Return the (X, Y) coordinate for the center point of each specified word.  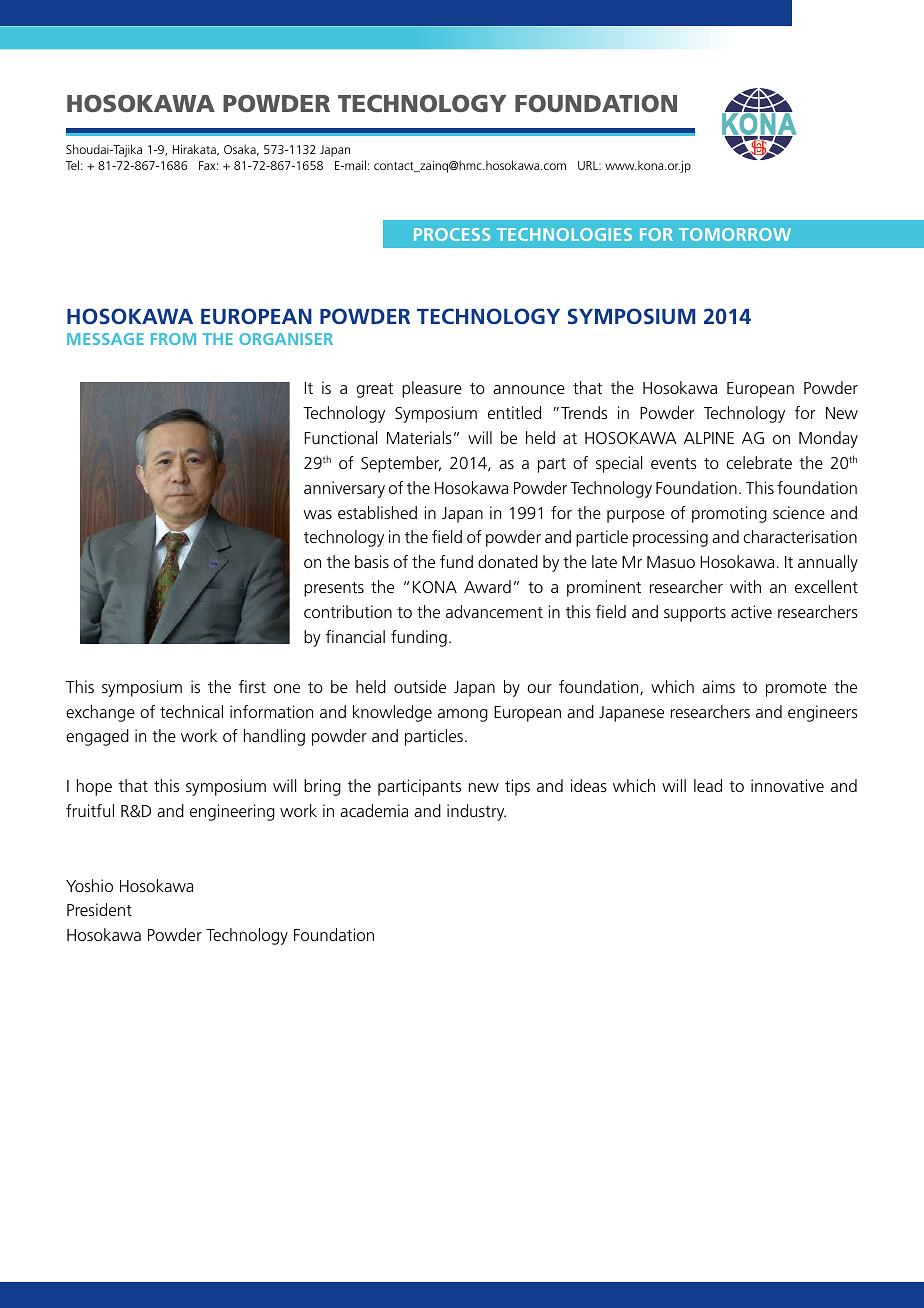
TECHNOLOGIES (564, 234)
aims (718, 686)
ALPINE (709, 438)
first (252, 686)
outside (420, 686)
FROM (173, 339)
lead (708, 785)
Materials (419, 437)
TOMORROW (735, 234)
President (99, 909)
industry (476, 812)
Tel (72, 165)
